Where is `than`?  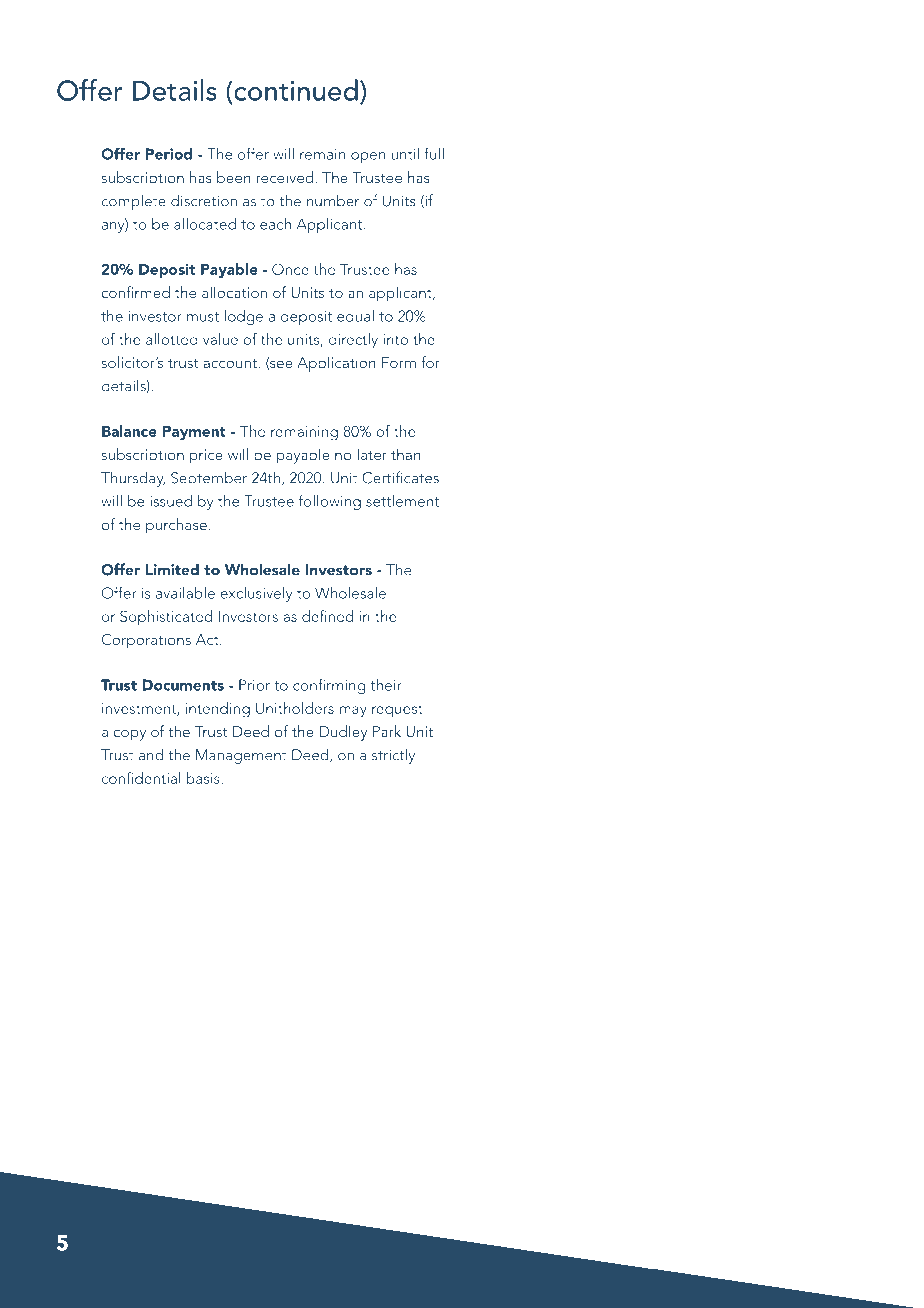
than is located at coordinates (406, 454).
